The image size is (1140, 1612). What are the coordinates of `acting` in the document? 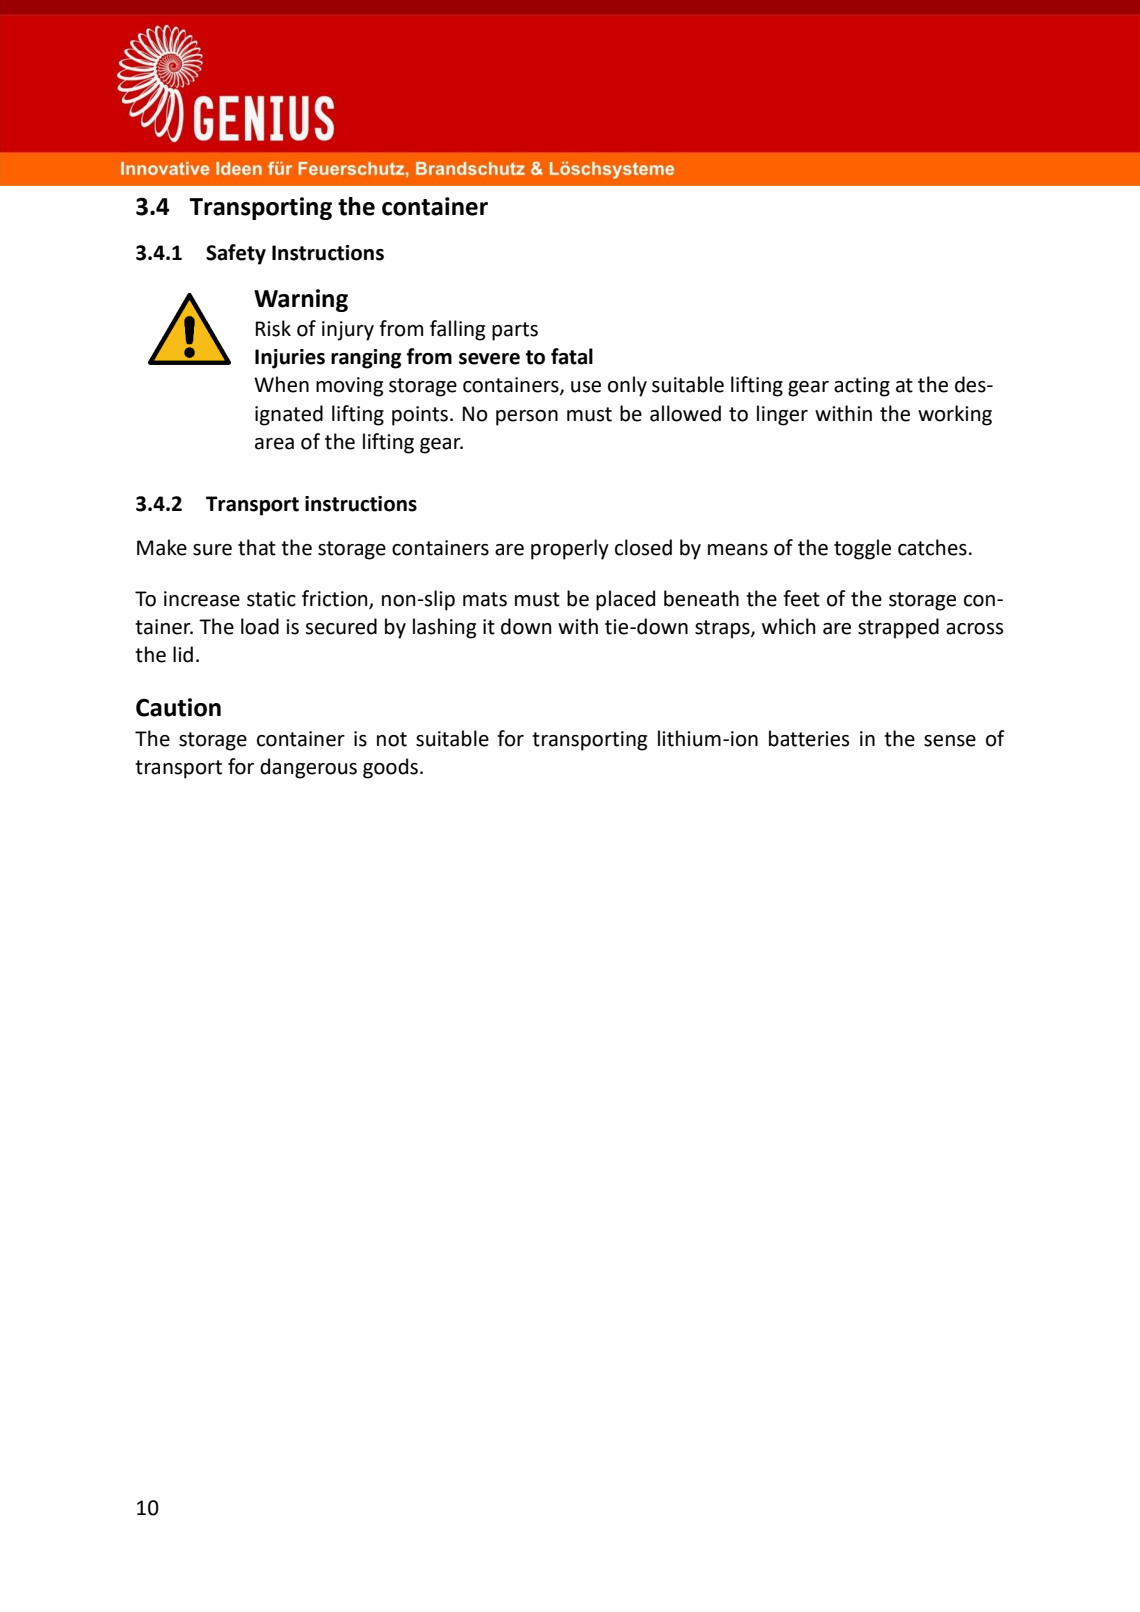 It's located at (862, 387).
